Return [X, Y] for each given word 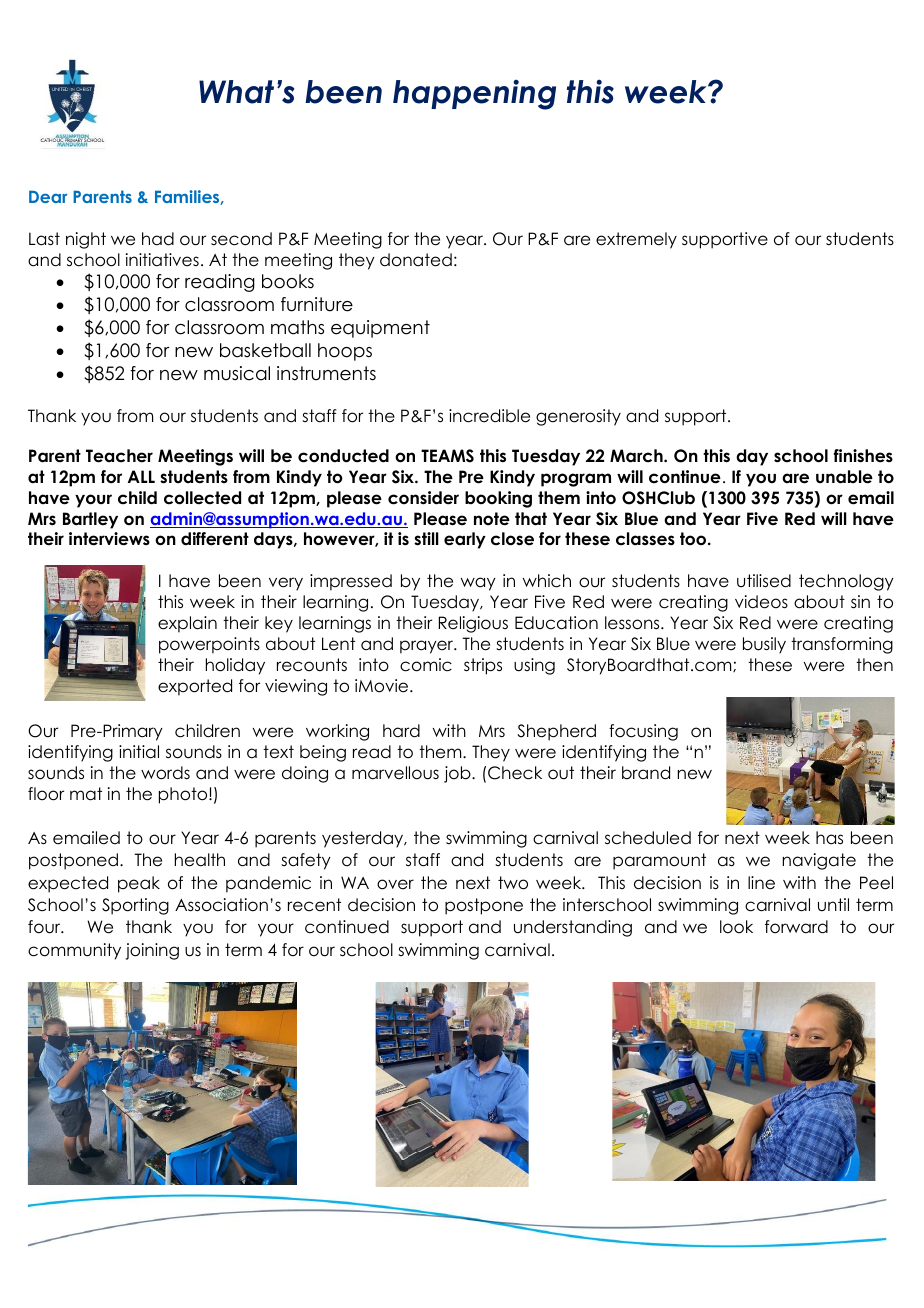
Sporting [135, 906]
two [513, 883]
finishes [863, 456]
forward [796, 927]
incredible [489, 416]
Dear [48, 196]
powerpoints [209, 645]
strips [483, 666]
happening [474, 94]
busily [764, 645]
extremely [636, 240]
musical [237, 373]
